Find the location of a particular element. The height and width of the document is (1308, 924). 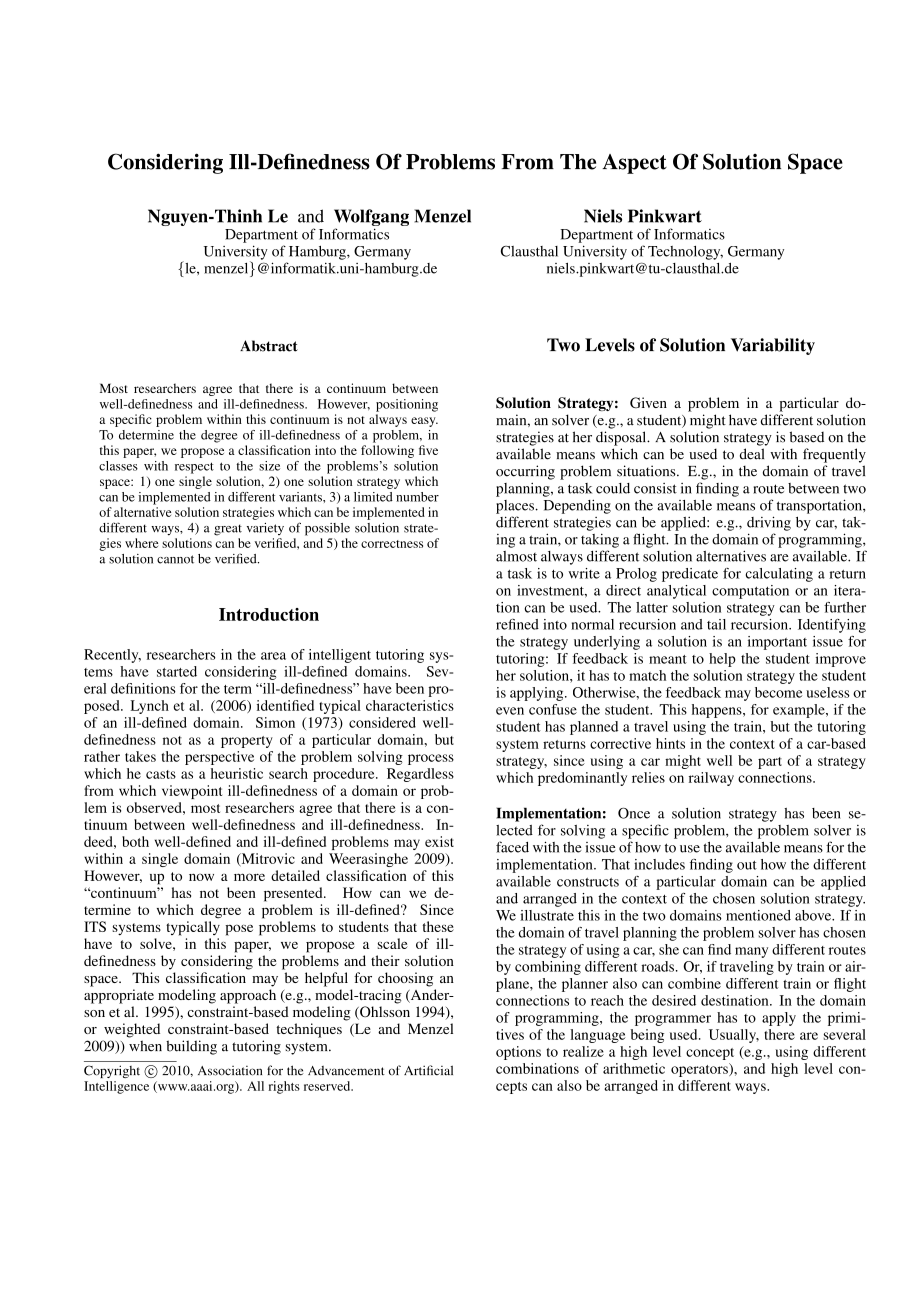

Aspect is located at coordinates (634, 164).
